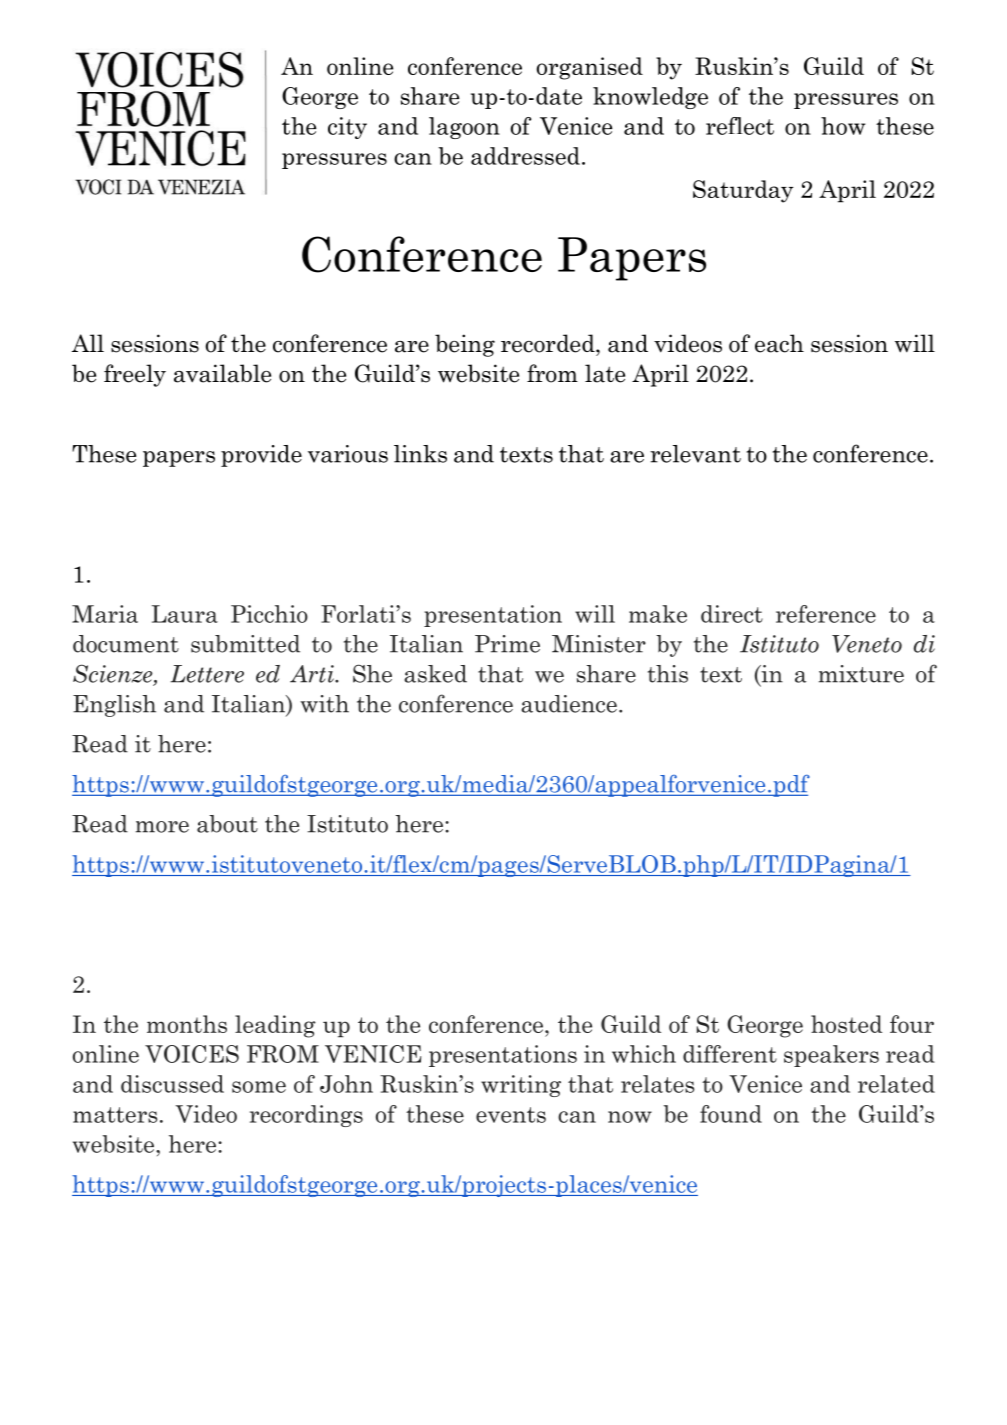 The height and width of the page is (1425, 1007). Describe the element at coordinates (261, 456) in the page. I see `provide` at that location.
